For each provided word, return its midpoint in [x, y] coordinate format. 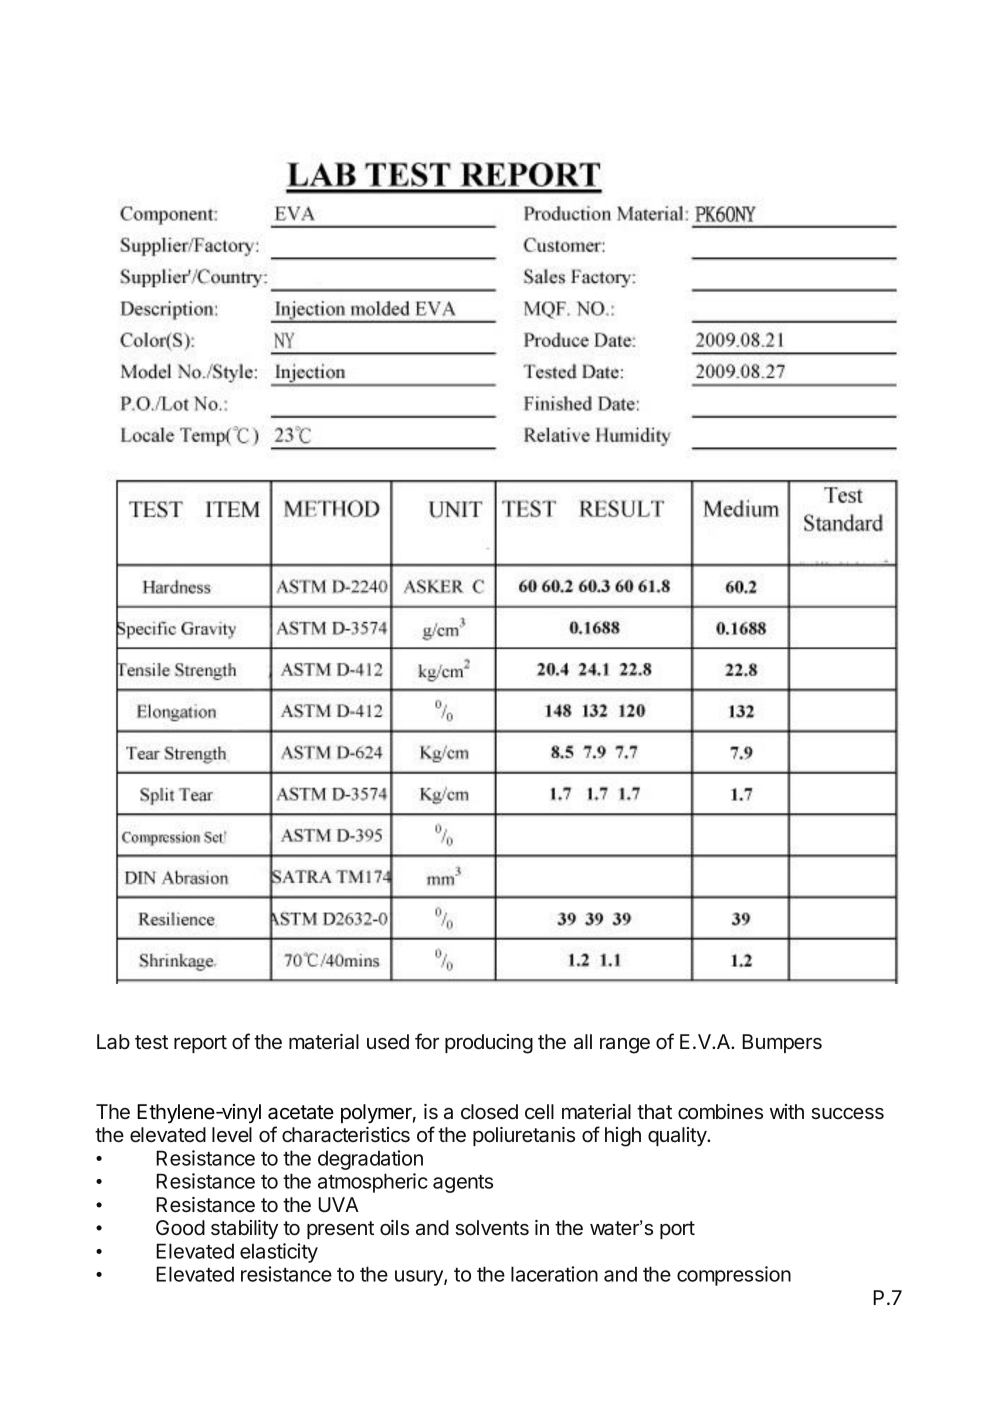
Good [180, 1228]
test [151, 1042]
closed [489, 1112]
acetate [301, 1112]
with [787, 1111]
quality [678, 1136]
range [625, 1046]
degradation [370, 1160]
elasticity [279, 1253]
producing [489, 1044]
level [232, 1135]
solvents [492, 1228]
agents [463, 1184]
